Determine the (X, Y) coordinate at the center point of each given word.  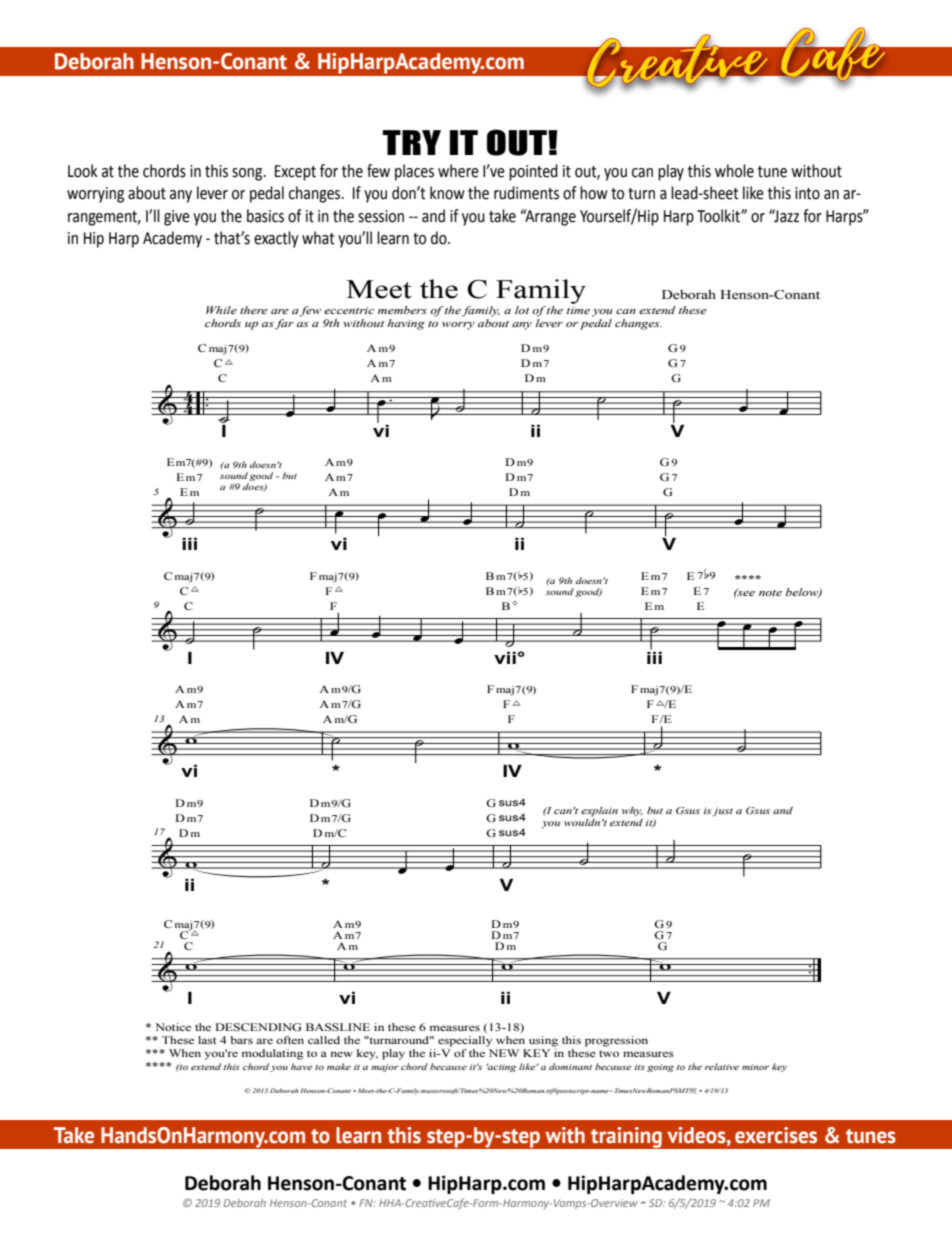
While (221, 310)
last (207, 1040)
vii (506, 657)
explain (599, 812)
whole (734, 171)
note (770, 593)
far (284, 324)
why (632, 811)
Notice (173, 1027)
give (177, 218)
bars (241, 1040)
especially (465, 1041)
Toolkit (719, 216)
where (458, 171)
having (406, 324)
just (722, 812)
